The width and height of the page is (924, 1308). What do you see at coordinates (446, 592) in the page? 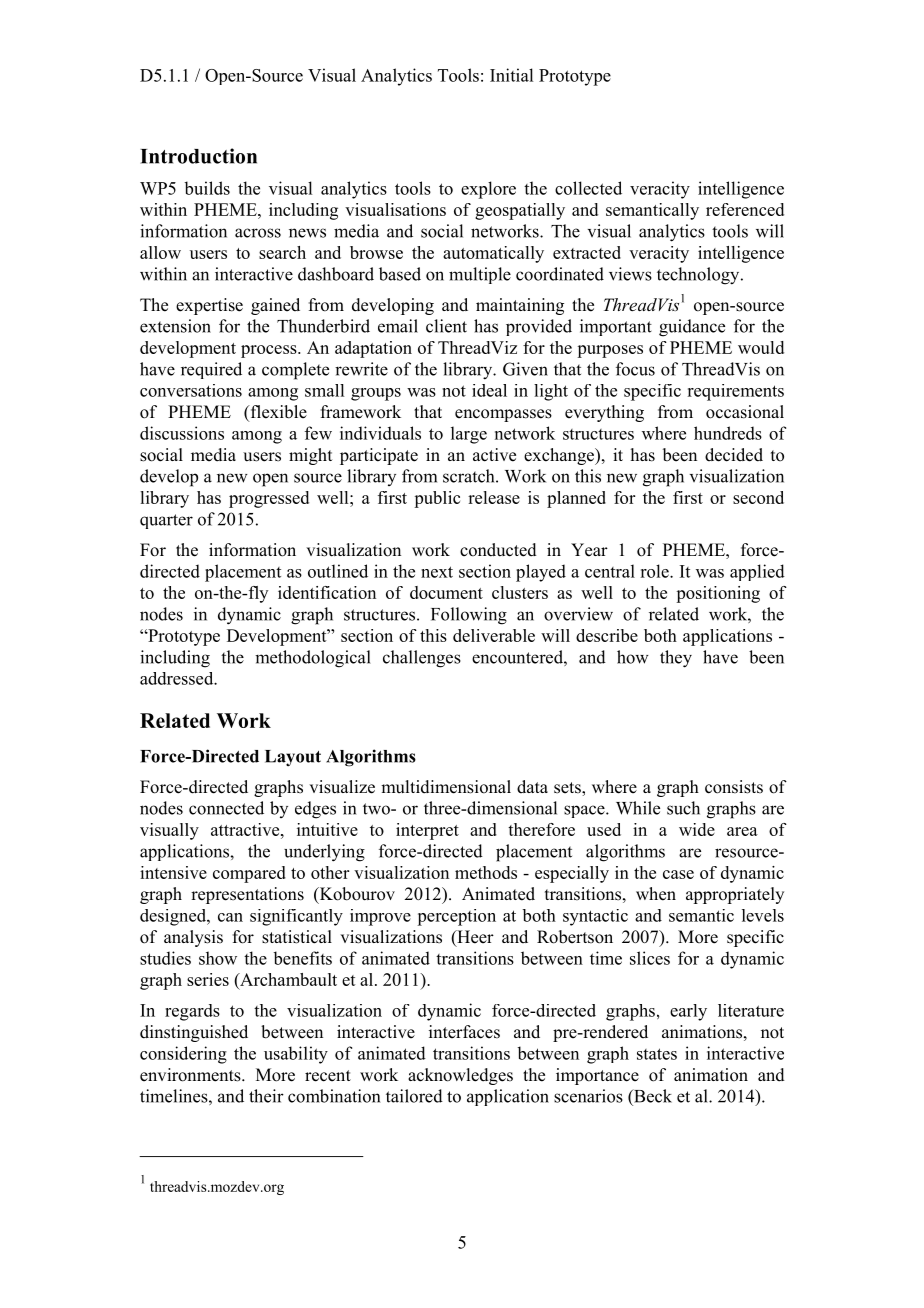
I see `document` at bounding box center [446, 592].
